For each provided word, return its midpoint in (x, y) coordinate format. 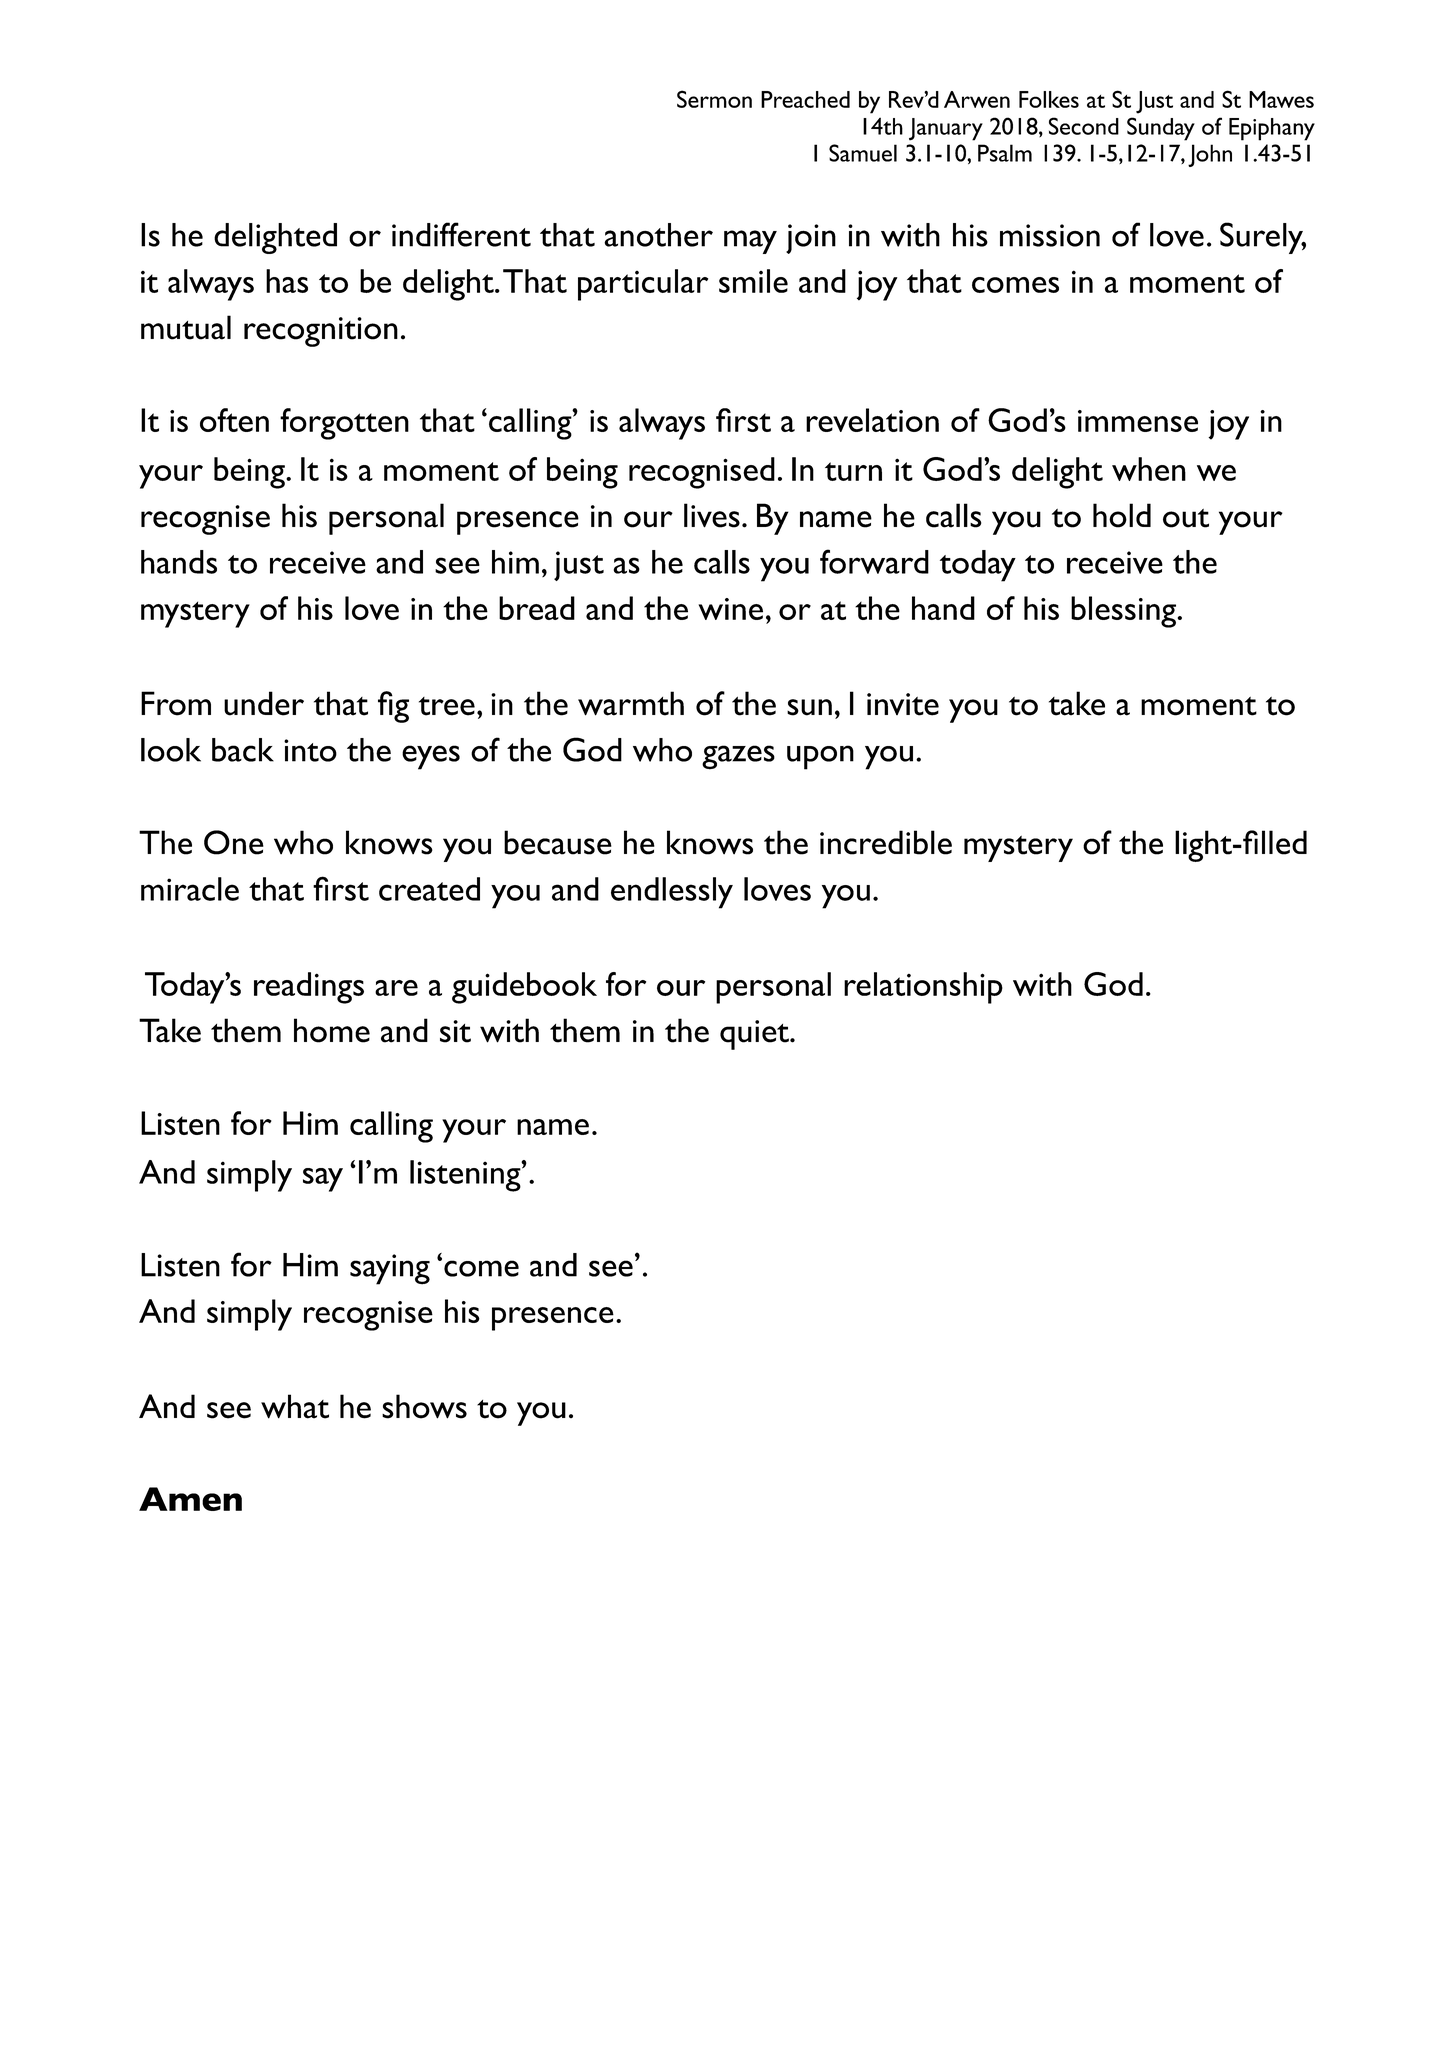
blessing (1123, 612)
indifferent (461, 234)
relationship (923, 988)
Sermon (714, 99)
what (295, 1406)
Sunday (1161, 129)
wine (730, 609)
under (264, 703)
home (332, 1030)
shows (424, 1406)
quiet (755, 1035)
